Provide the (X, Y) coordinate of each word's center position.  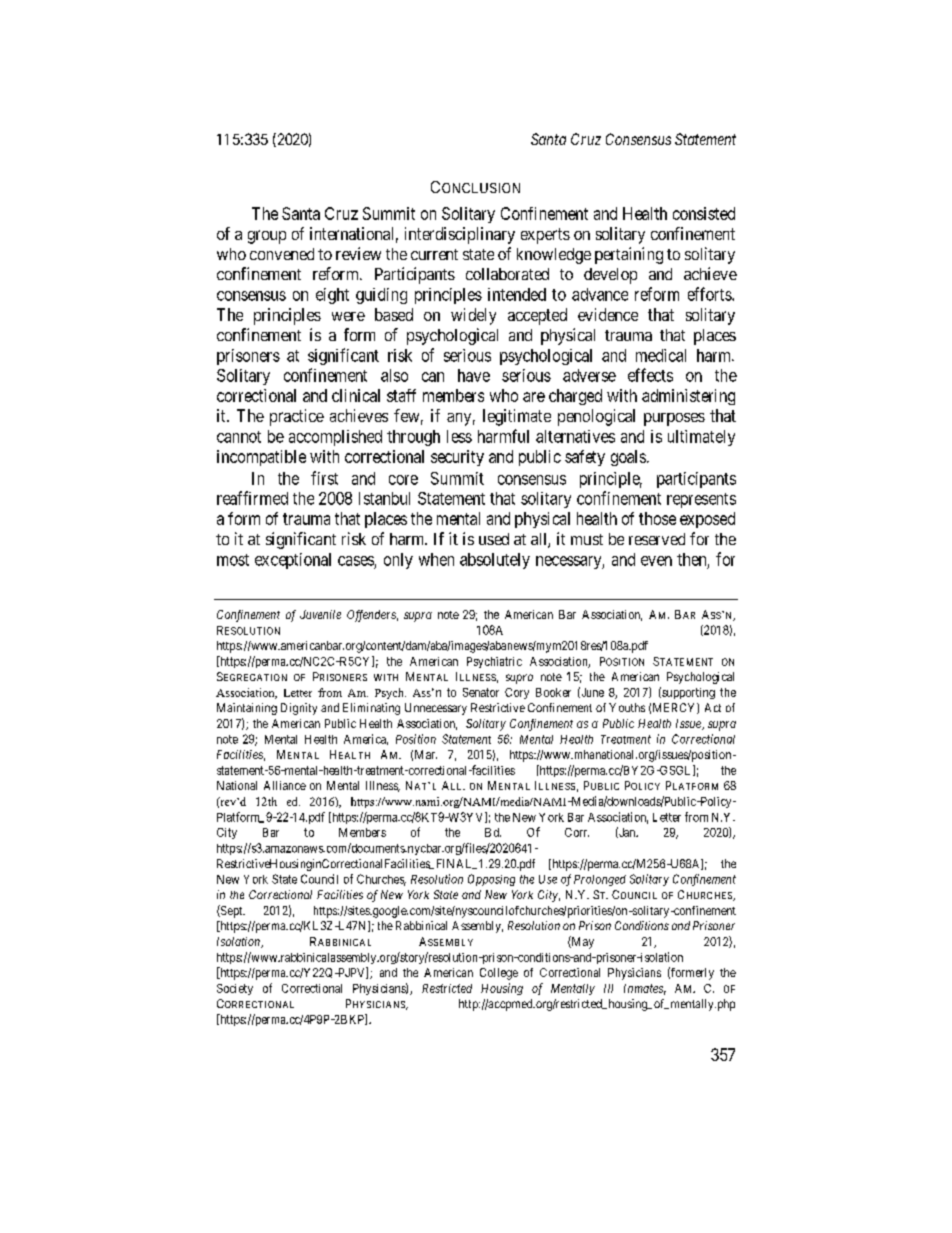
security (457, 458)
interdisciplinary (460, 235)
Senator (481, 692)
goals (628, 458)
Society (235, 989)
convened (282, 254)
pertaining (629, 255)
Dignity (299, 709)
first (324, 478)
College (499, 974)
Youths (627, 707)
